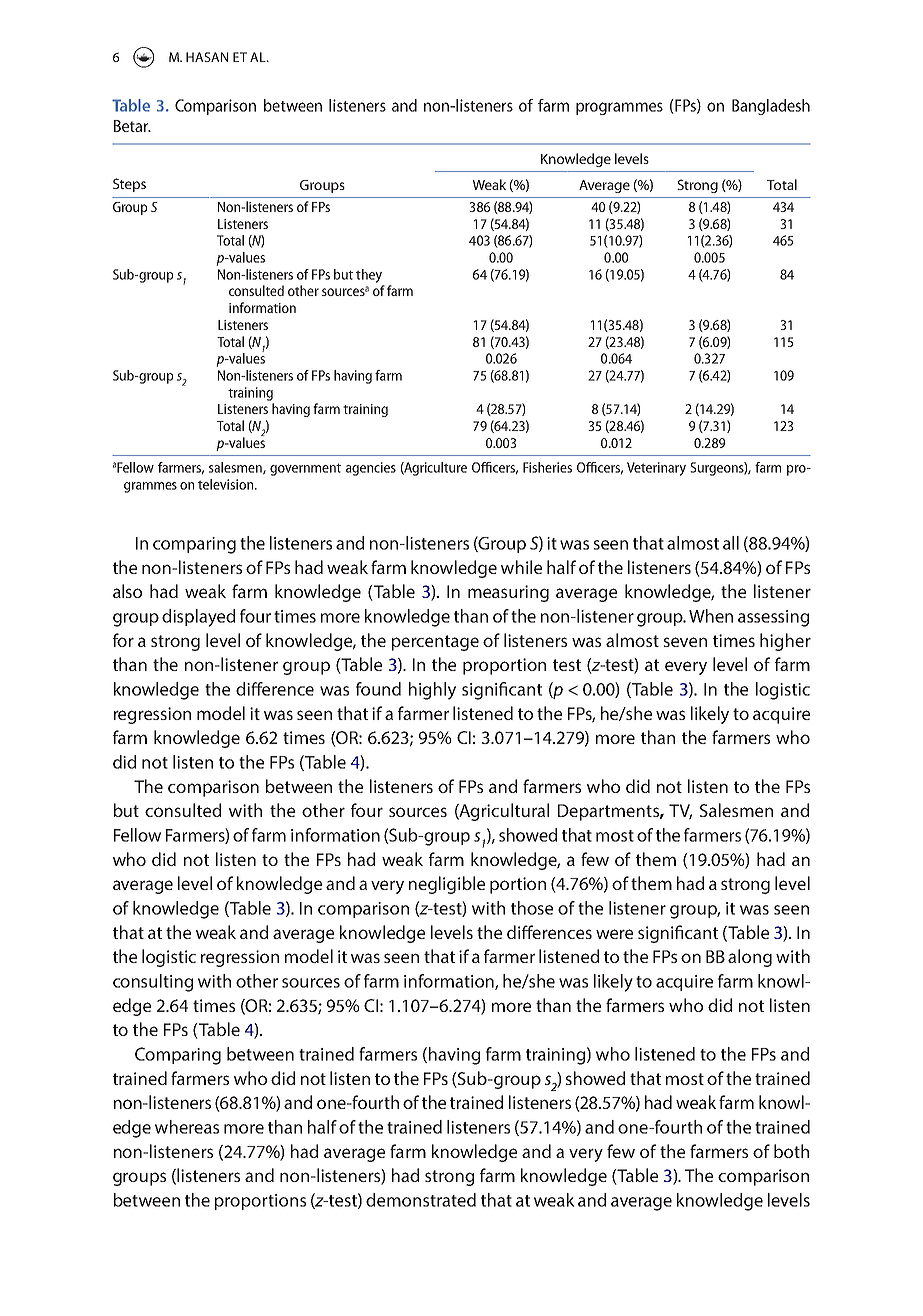 This screenshot has height=1316, width=923. I want to click on HASAN, so click(207, 57).
